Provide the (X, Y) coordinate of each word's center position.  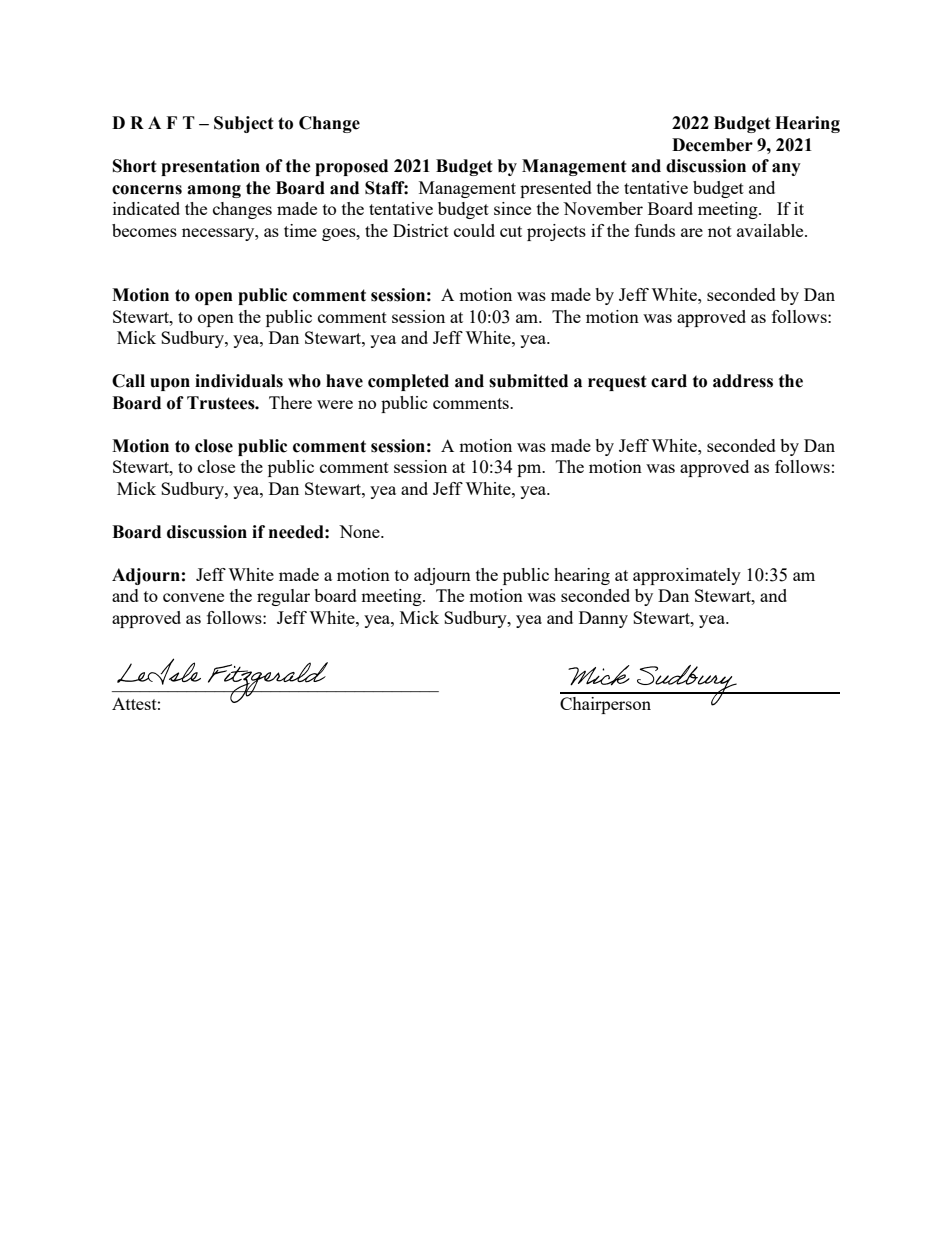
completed (408, 382)
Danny (603, 619)
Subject (244, 124)
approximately (687, 576)
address (743, 381)
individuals (239, 381)
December (712, 145)
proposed (351, 167)
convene (193, 597)
